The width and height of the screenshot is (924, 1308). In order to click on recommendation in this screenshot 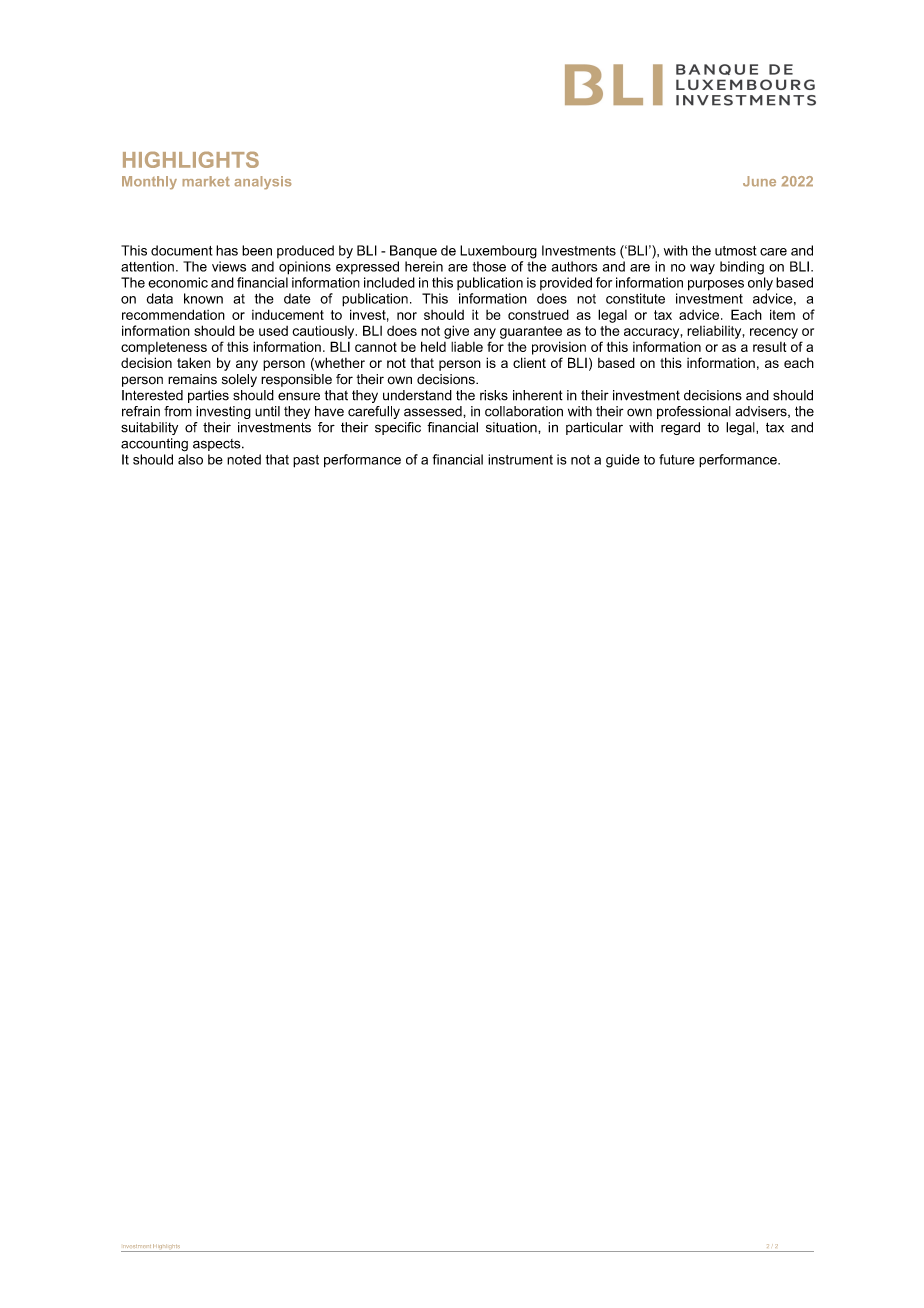, I will do `click(173, 314)`.
